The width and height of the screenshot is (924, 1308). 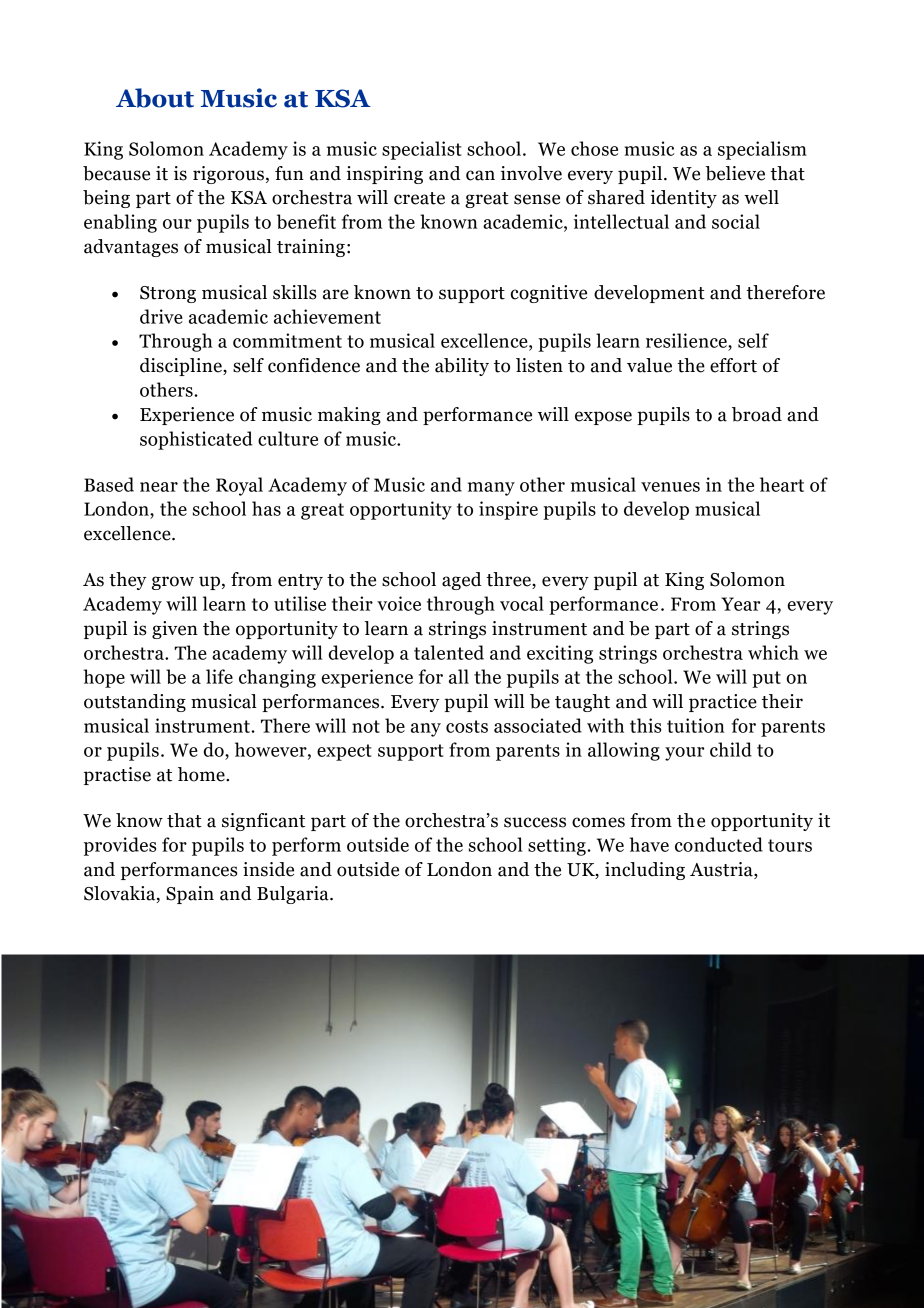 What do you see at coordinates (740, 604) in the screenshot?
I see `Year` at bounding box center [740, 604].
